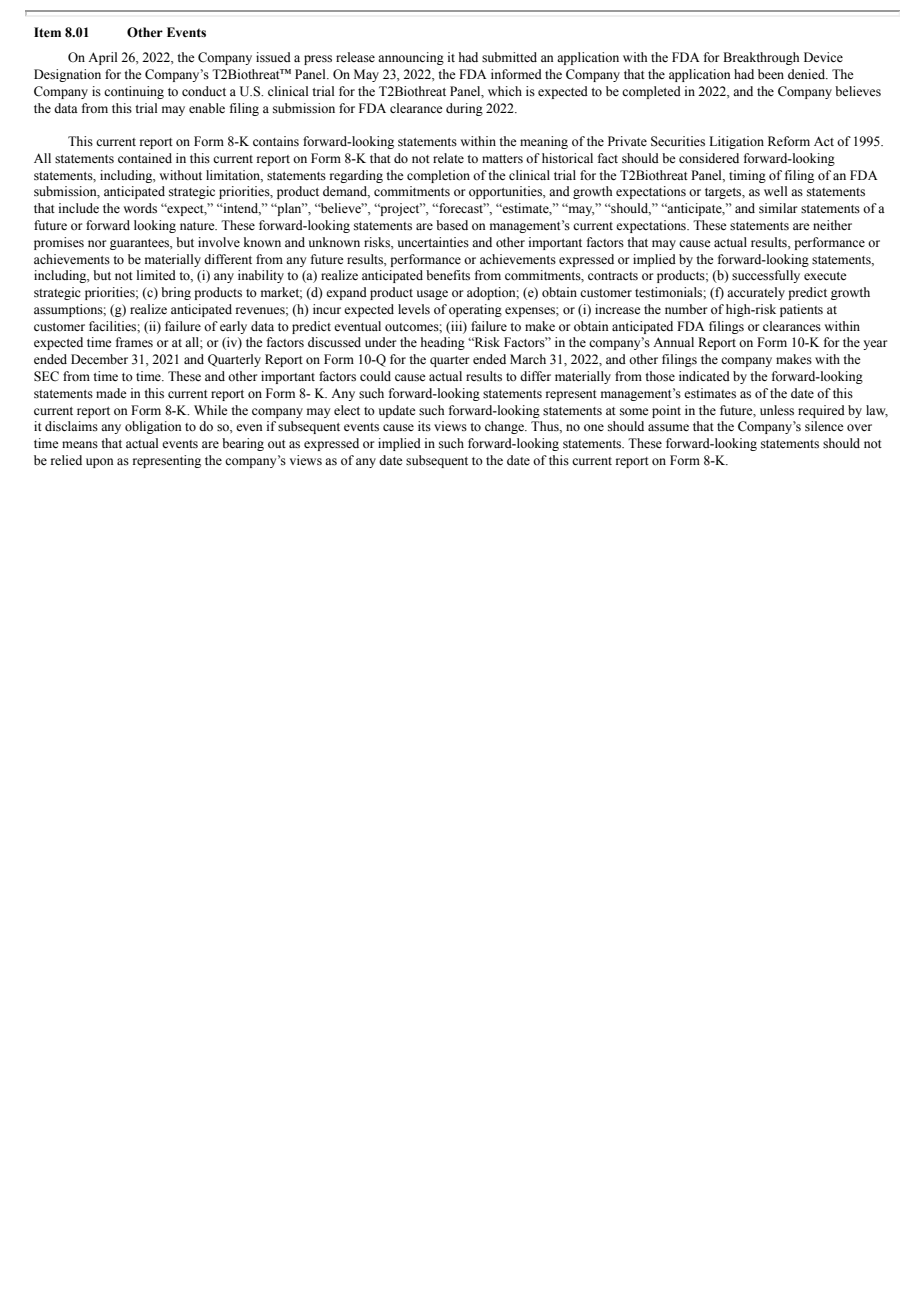 The image size is (924, 1308). What do you see at coordinates (509, 57) in the image?
I see `submitted` at bounding box center [509, 57].
